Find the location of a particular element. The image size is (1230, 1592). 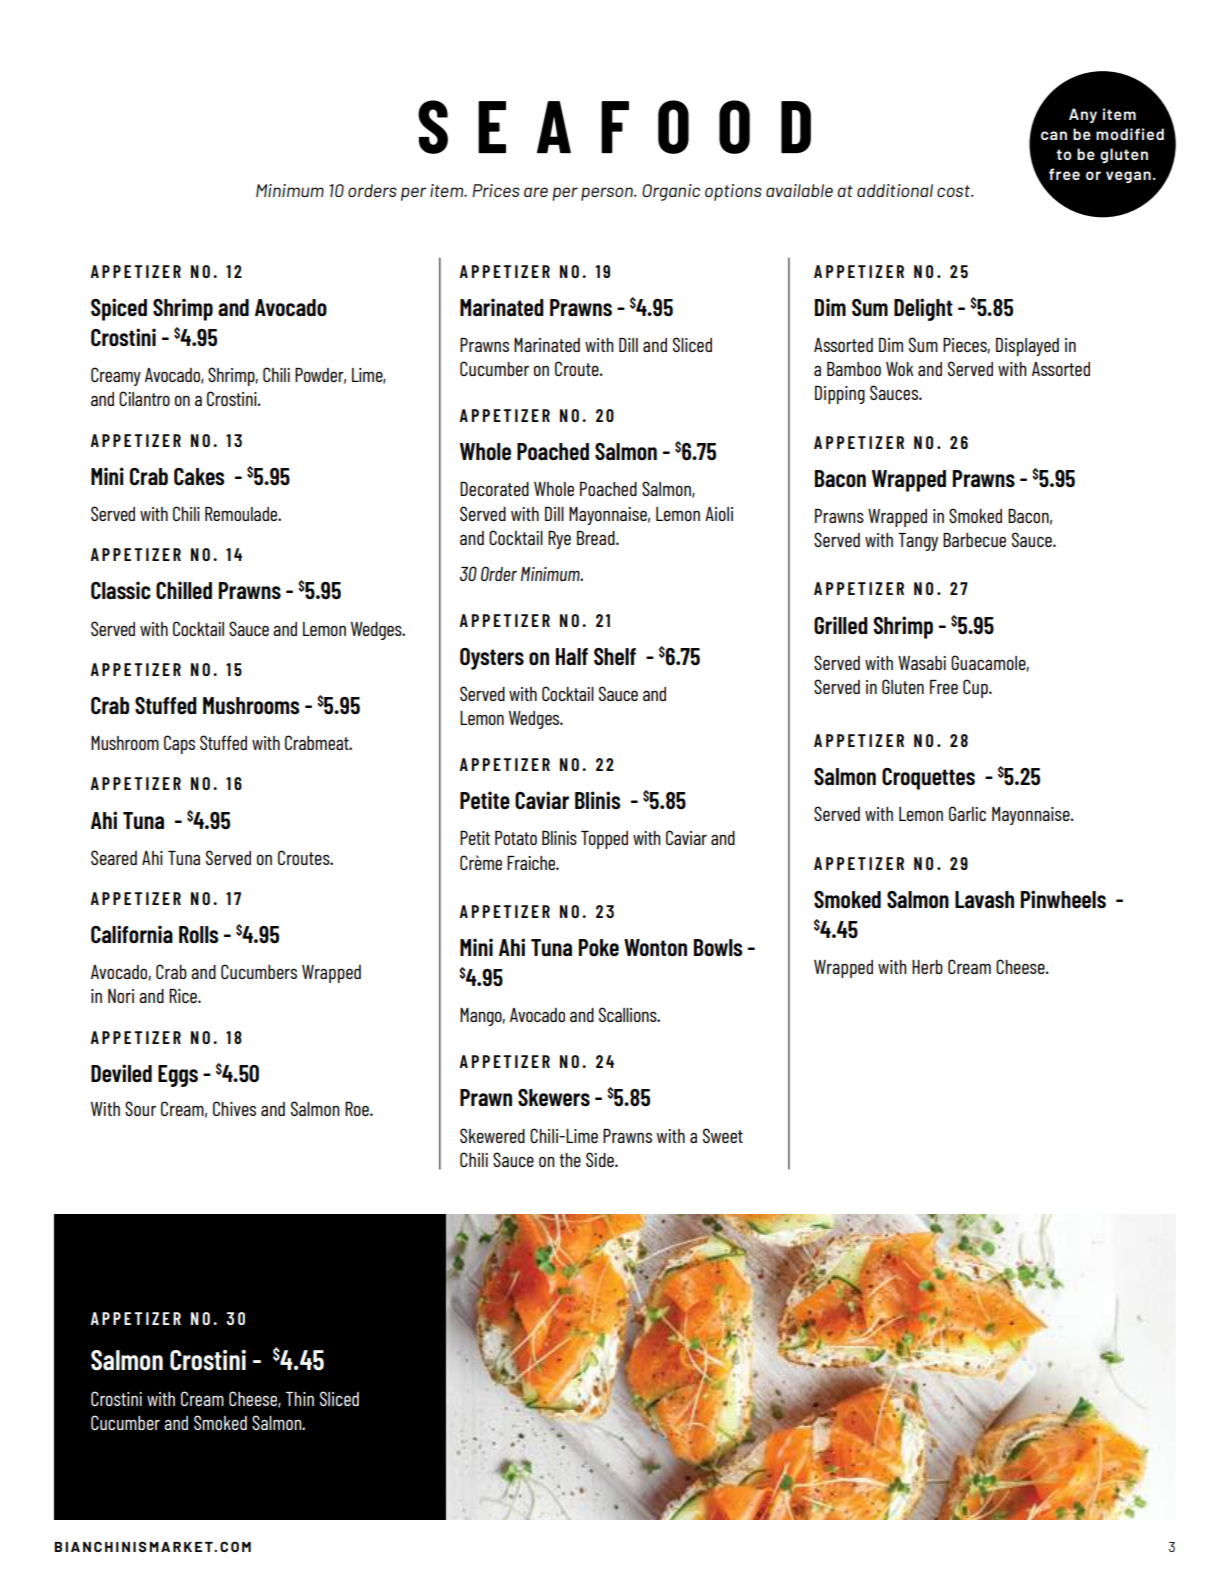

Spiced is located at coordinates (119, 309).
